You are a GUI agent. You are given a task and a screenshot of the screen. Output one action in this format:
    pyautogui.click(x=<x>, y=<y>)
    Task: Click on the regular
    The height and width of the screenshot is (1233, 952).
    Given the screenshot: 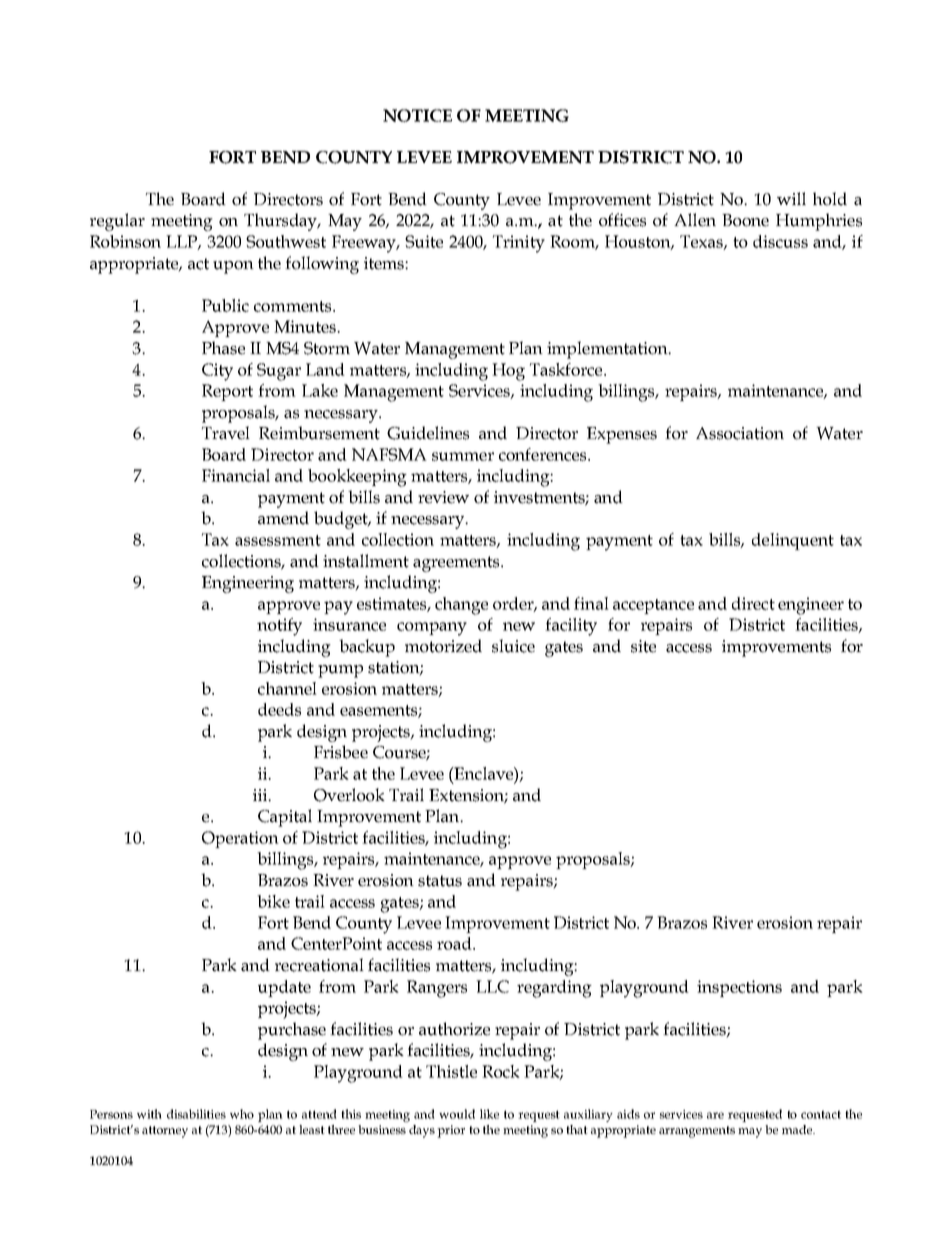 What is the action you would take?
    pyautogui.click(x=117, y=222)
